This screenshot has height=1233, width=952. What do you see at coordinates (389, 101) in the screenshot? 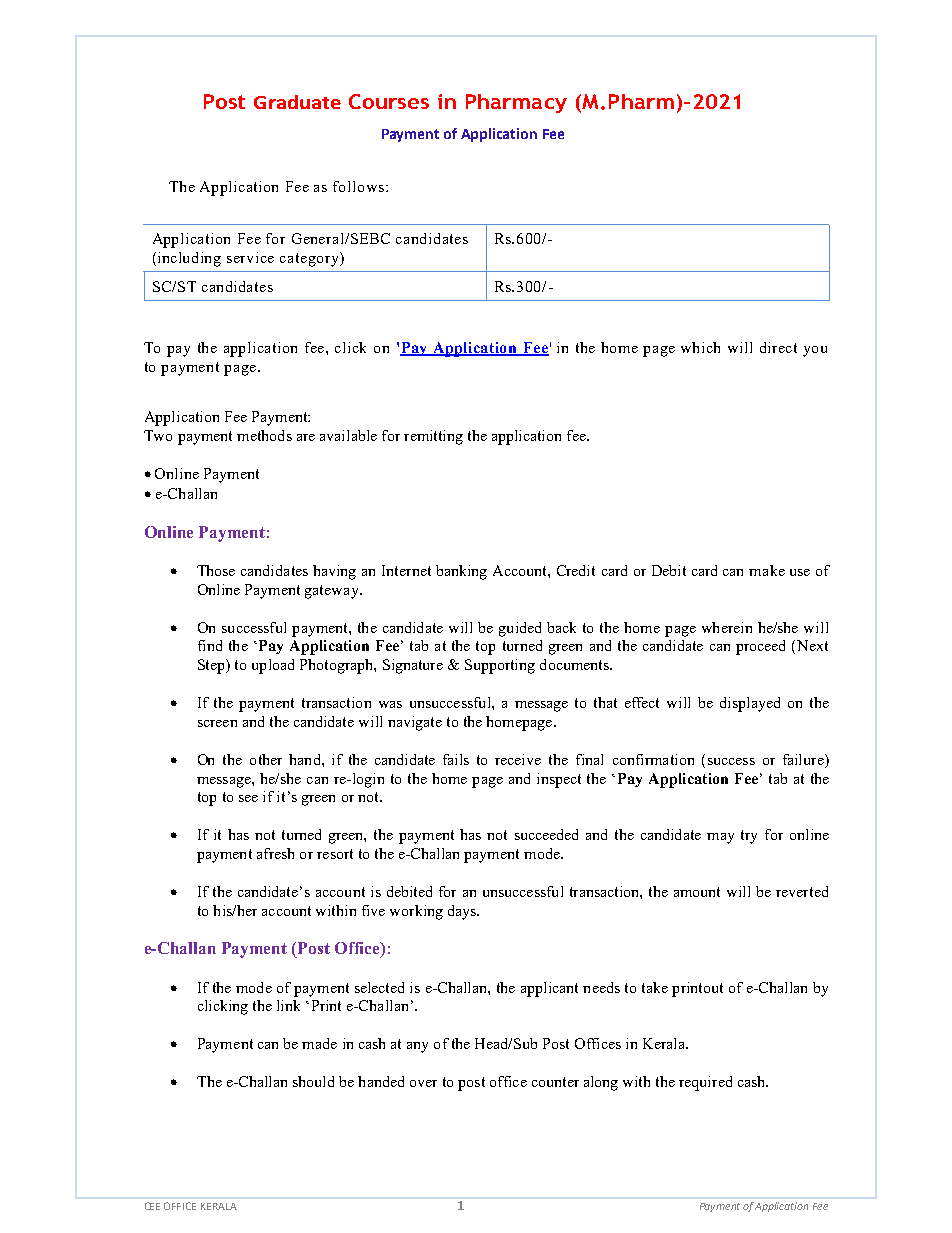
I see `Courses` at bounding box center [389, 101].
